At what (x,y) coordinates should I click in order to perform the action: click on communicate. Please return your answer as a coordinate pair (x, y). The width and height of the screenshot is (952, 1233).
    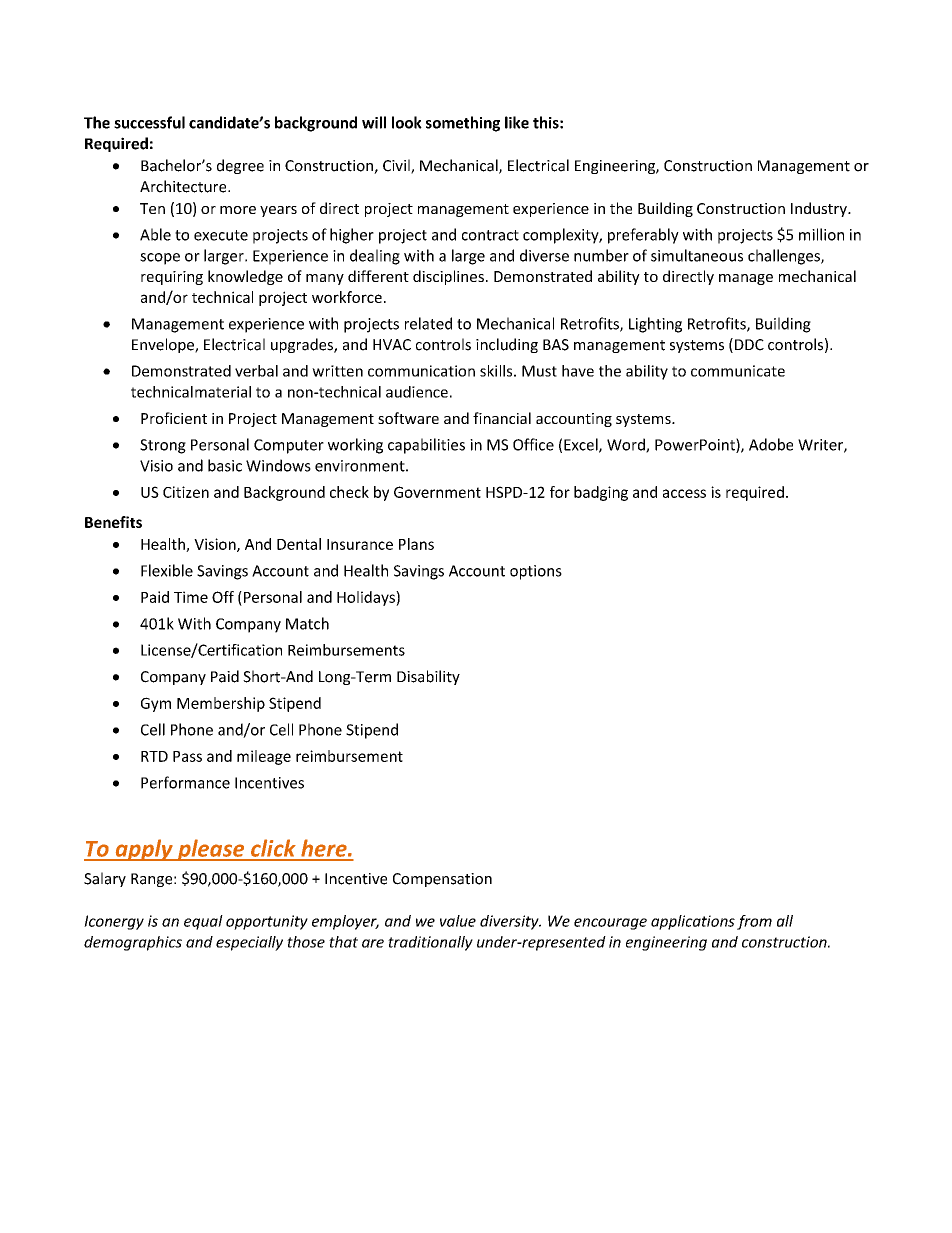
    Looking at the image, I should click on (738, 371).
